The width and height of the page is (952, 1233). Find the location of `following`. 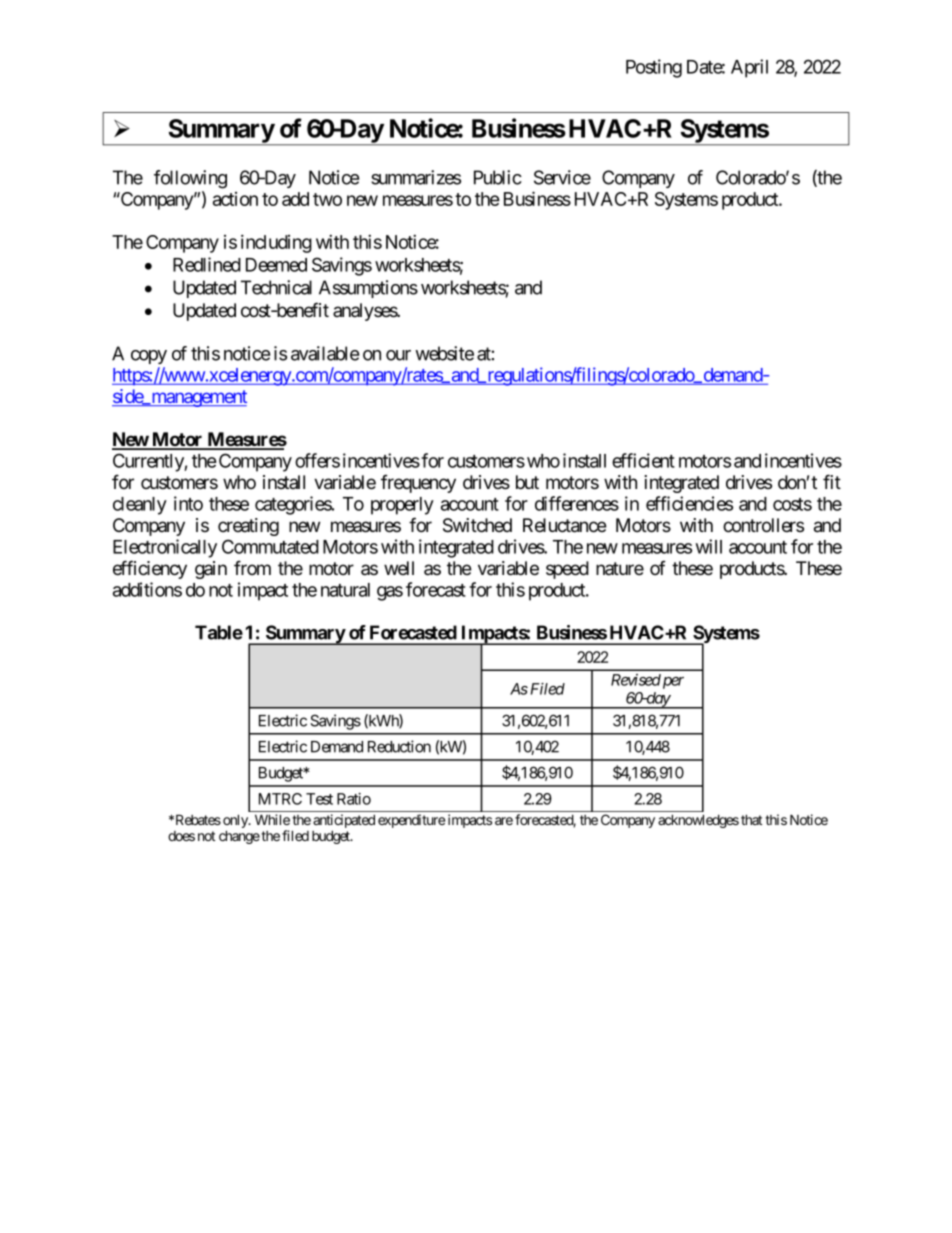

following is located at coordinates (190, 179).
